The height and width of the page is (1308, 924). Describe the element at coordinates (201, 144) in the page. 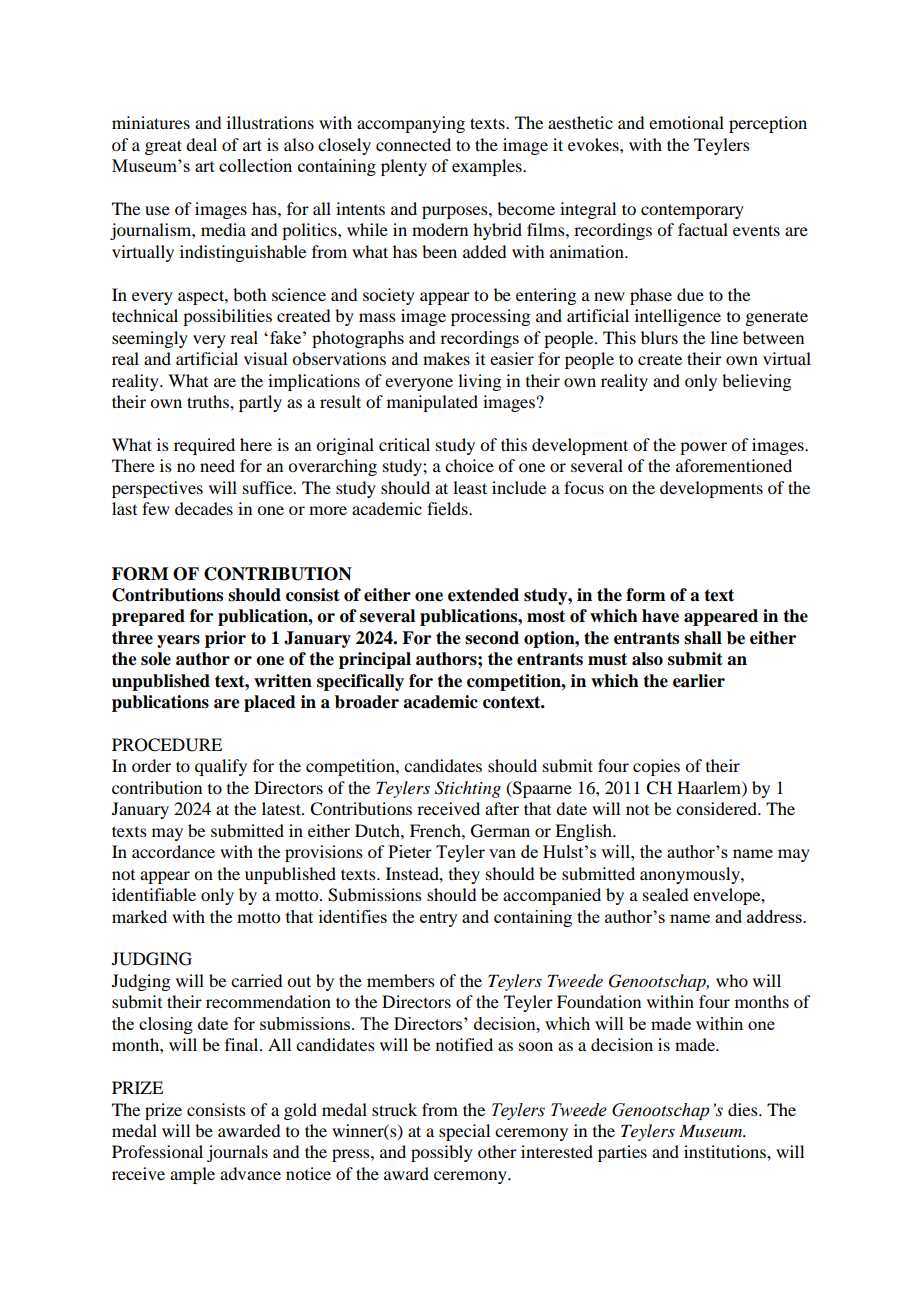

I see `deal` at that location.
